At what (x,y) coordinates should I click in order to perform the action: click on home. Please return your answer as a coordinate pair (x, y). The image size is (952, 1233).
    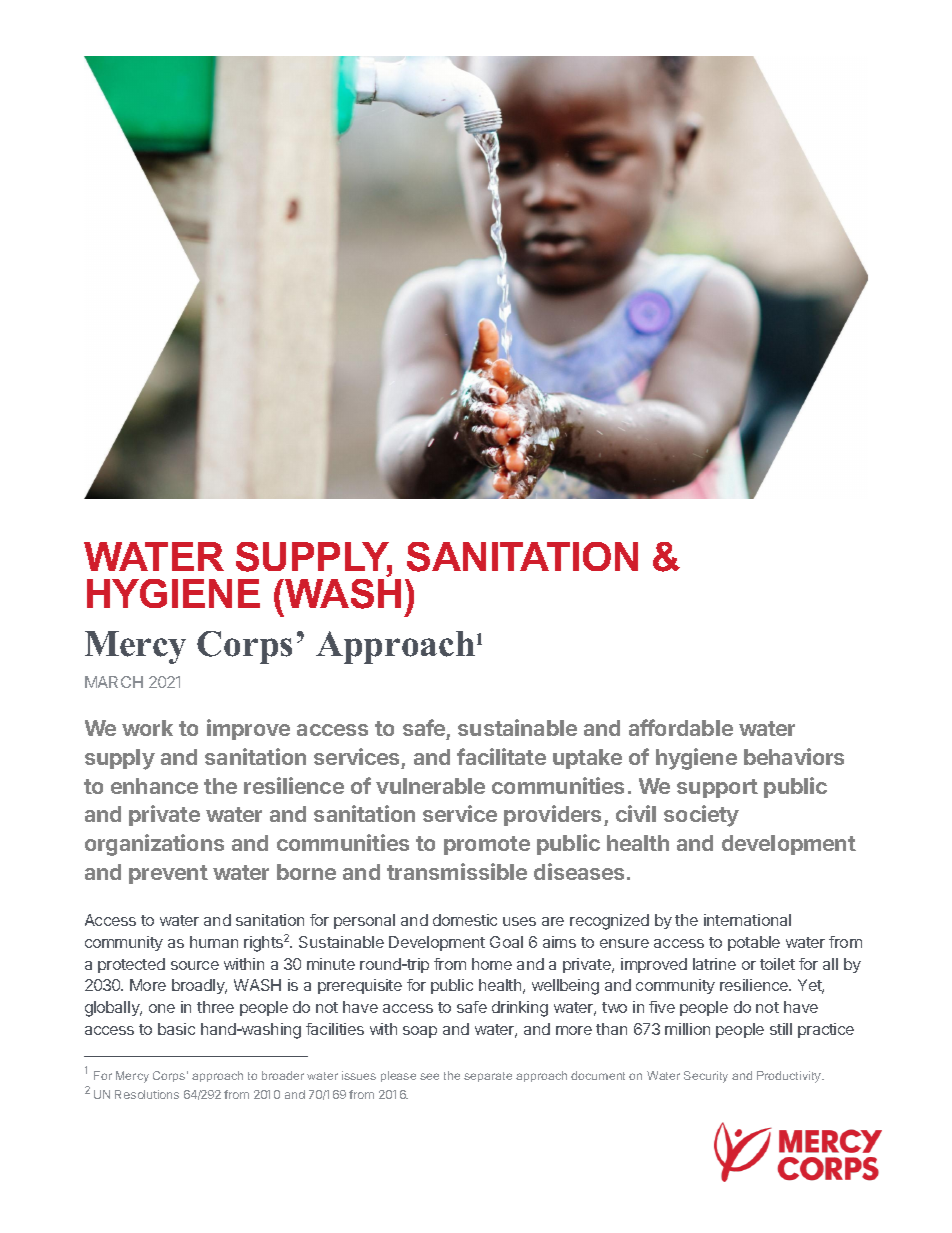
    Looking at the image, I should click on (492, 964).
